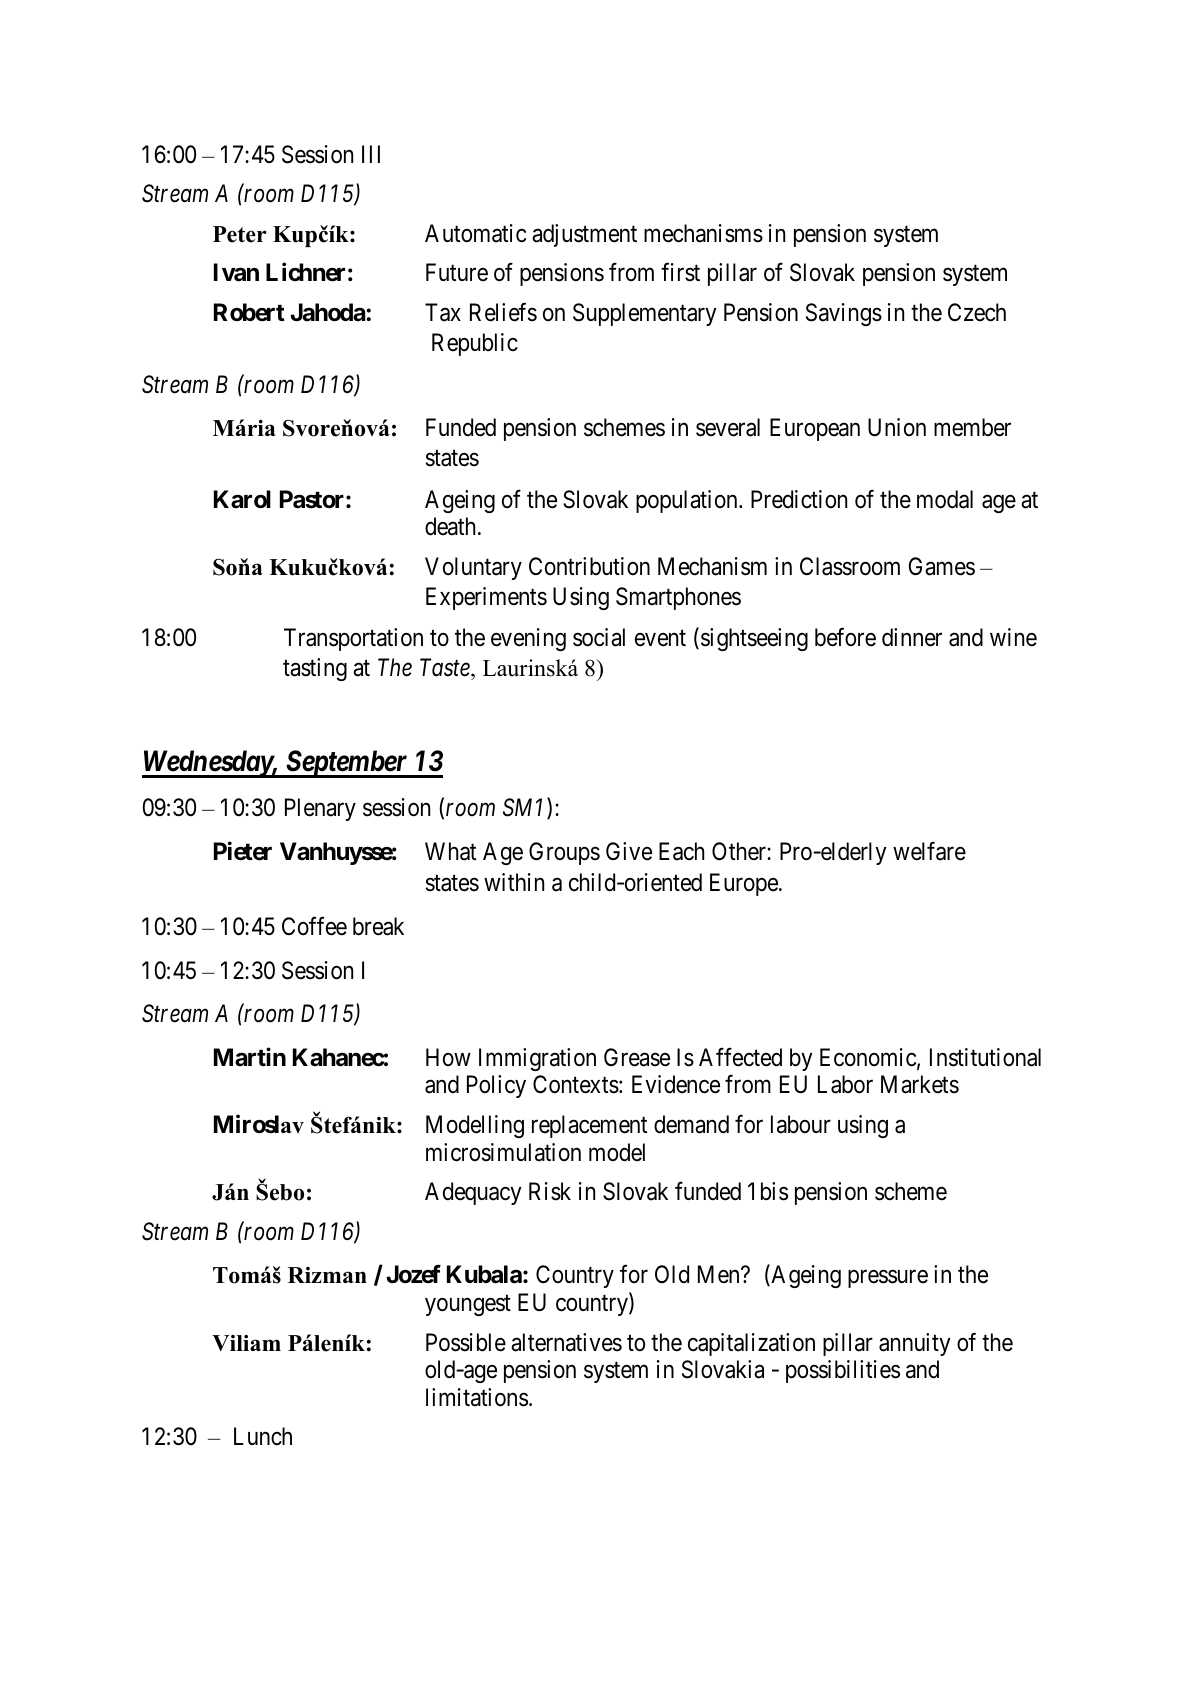 This page has height=1682, width=1190. Describe the element at coordinates (263, 1436) in the page. I see `Lunch` at that location.
